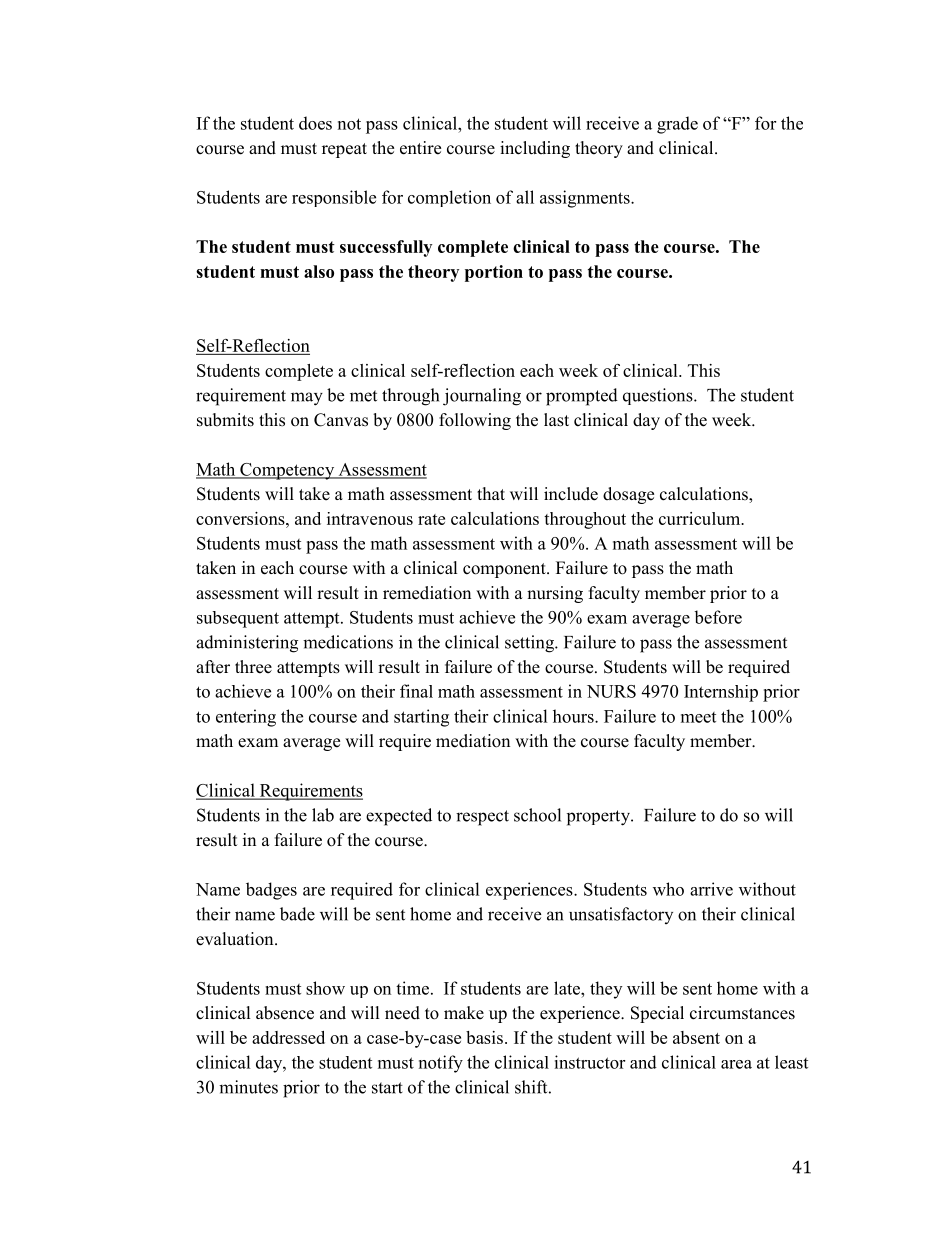  Describe the element at coordinates (718, 617) in the screenshot. I see `before` at that location.
